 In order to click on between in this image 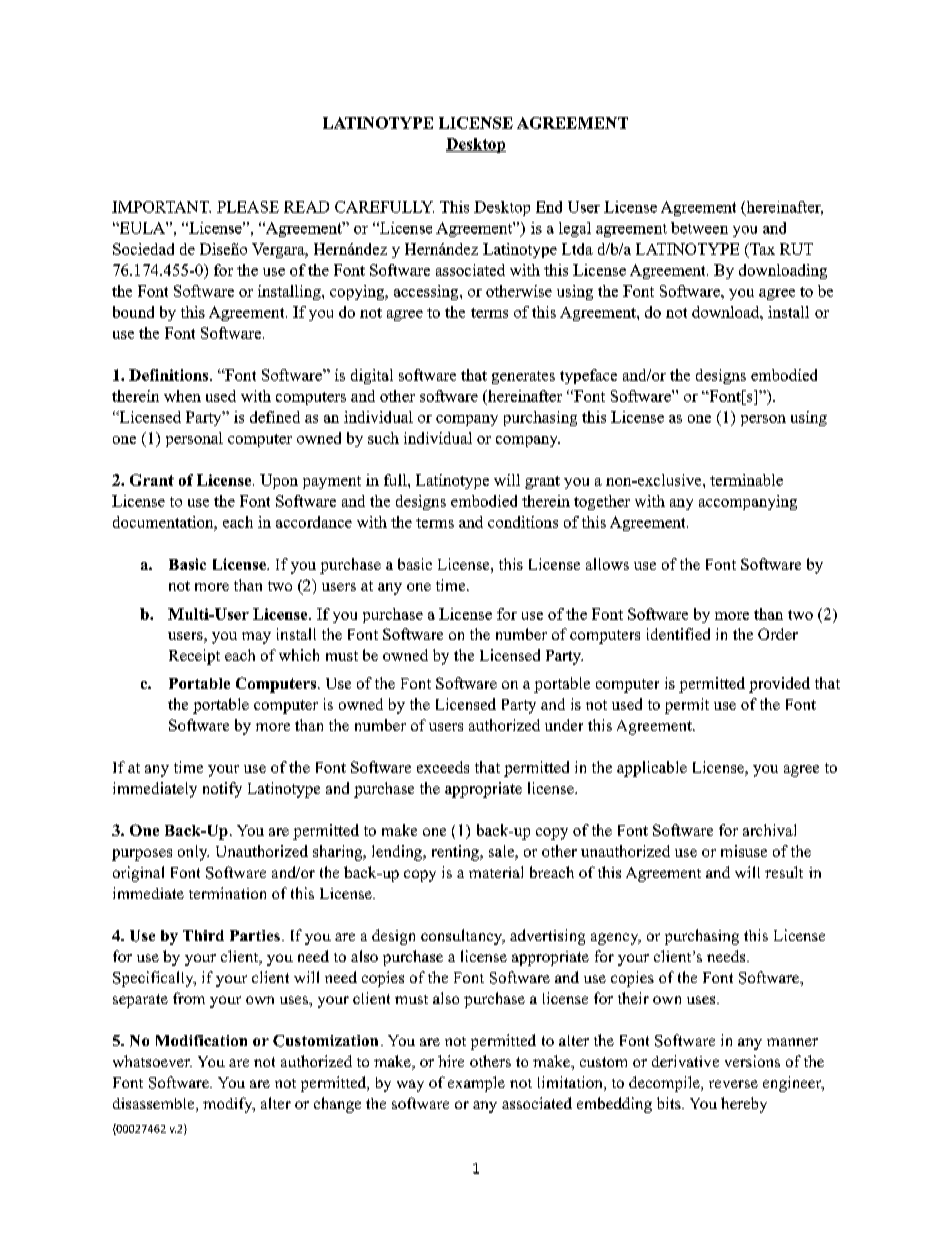, I will do `click(699, 228)`.
